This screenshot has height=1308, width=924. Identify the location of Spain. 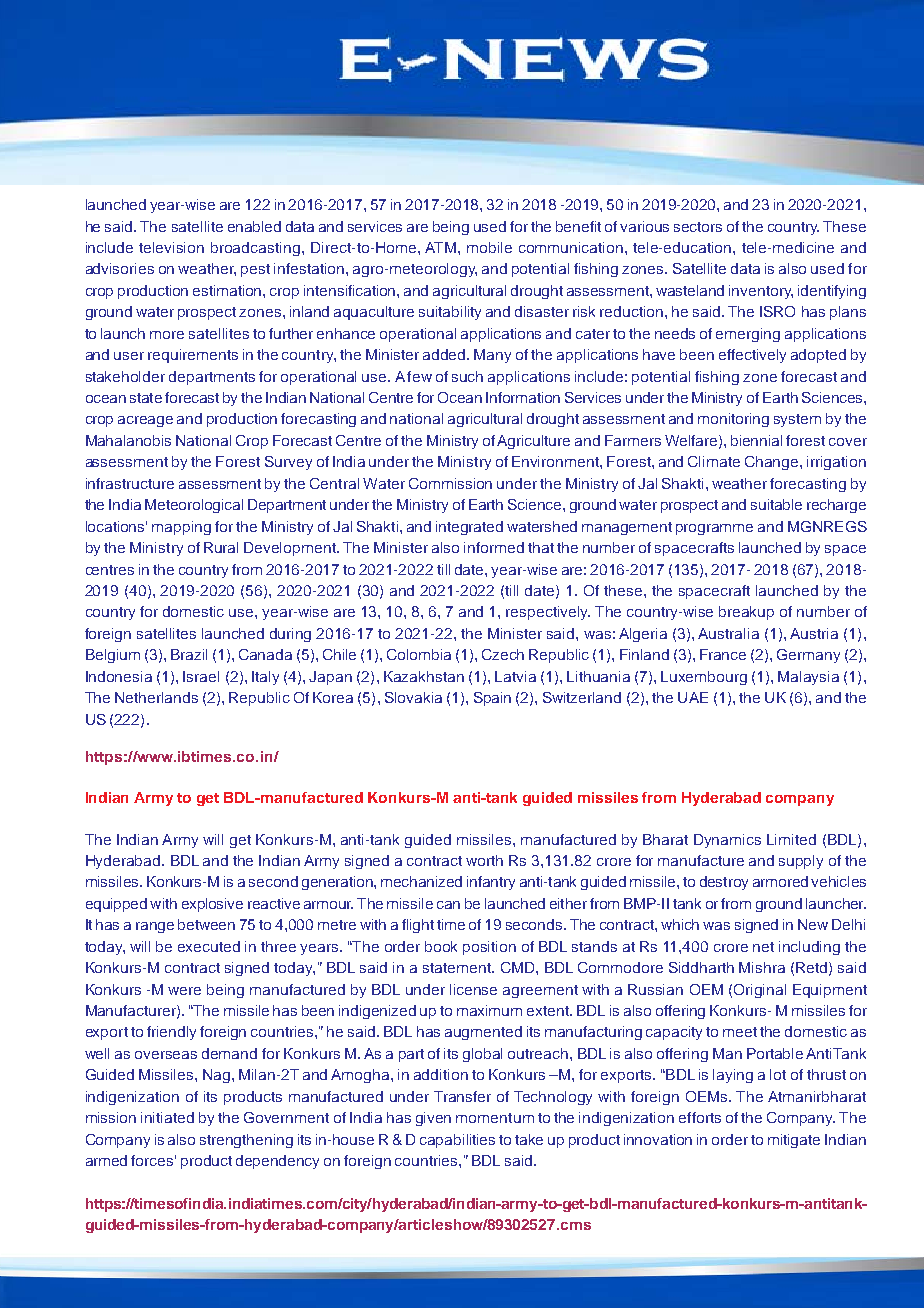
(492, 699).
